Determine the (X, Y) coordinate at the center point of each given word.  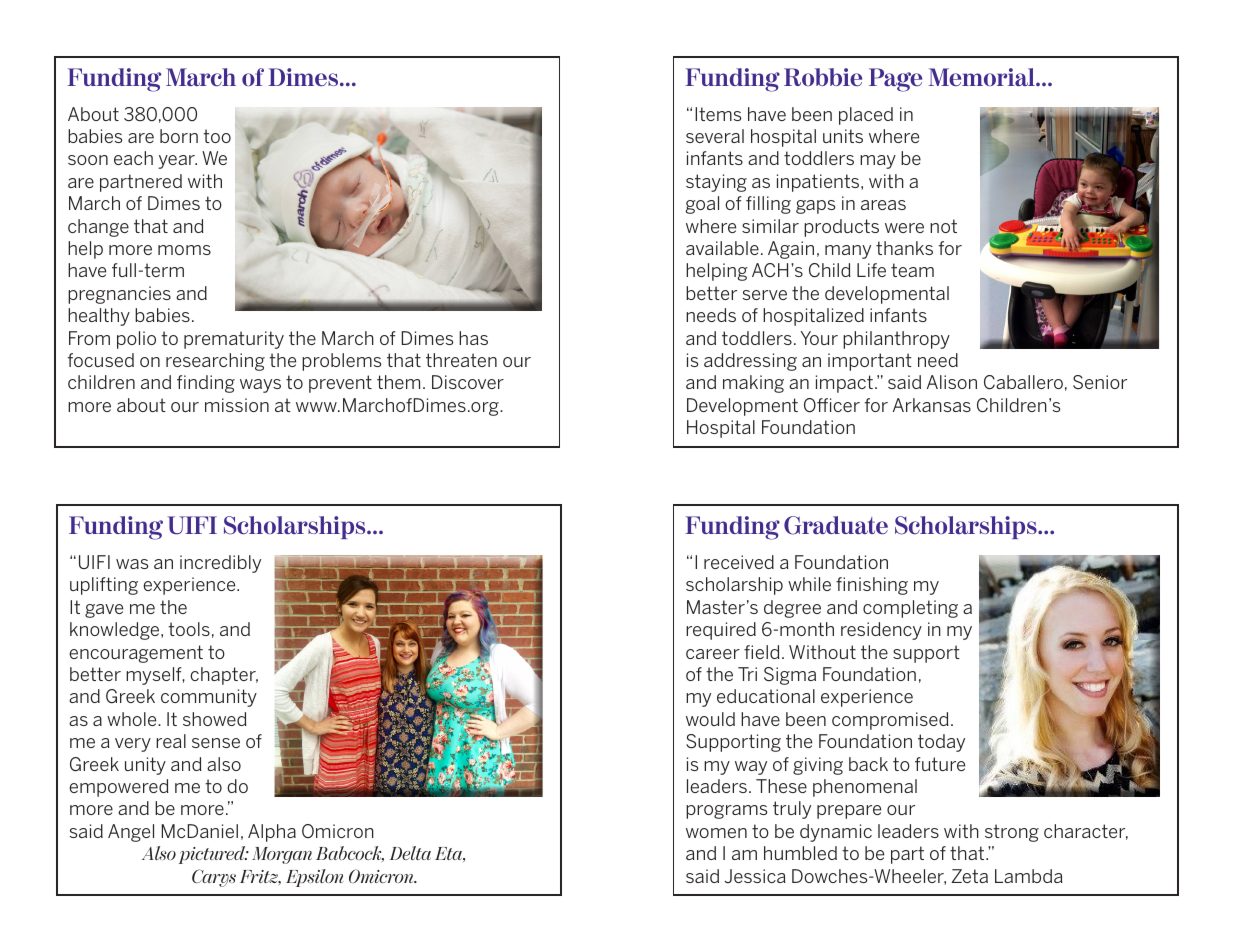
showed (215, 719)
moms (184, 250)
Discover (468, 382)
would (710, 719)
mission (237, 405)
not (943, 226)
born (179, 136)
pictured (213, 855)
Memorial (982, 77)
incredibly (220, 564)
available (722, 248)
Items (718, 114)
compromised (890, 721)
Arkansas (932, 405)
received (739, 562)
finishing (872, 586)
